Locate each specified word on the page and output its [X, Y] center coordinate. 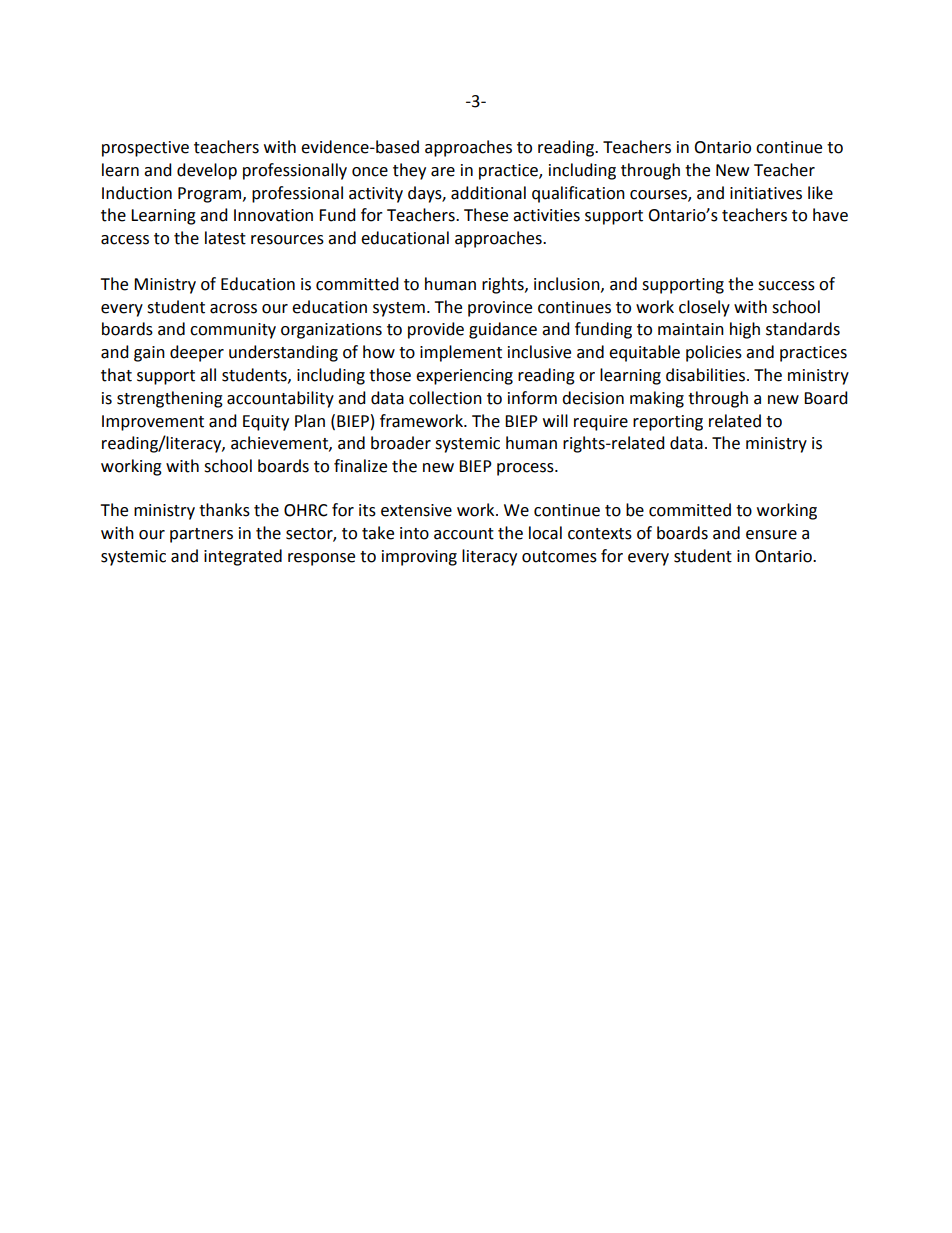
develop [207, 171]
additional [488, 193]
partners [201, 535]
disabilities [705, 375]
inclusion [568, 284]
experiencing [464, 377]
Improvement [153, 423]
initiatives [766, 193]
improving [419, 558]
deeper [197, 353]
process [526, 469]
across [233, 309]
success [786, 286]
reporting [668, 423]
